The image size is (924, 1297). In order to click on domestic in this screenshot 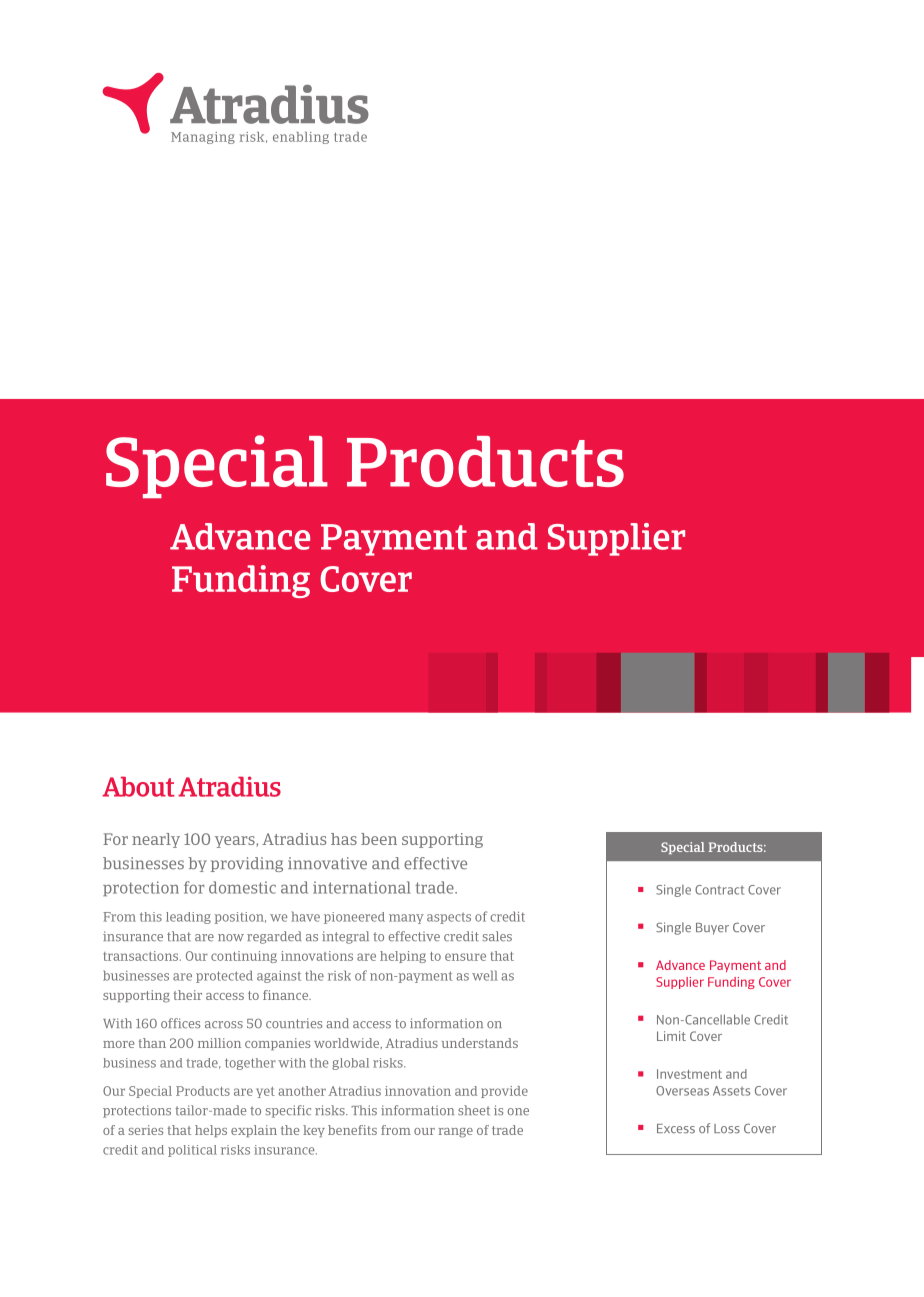, I will do `click(242, 887)`.
